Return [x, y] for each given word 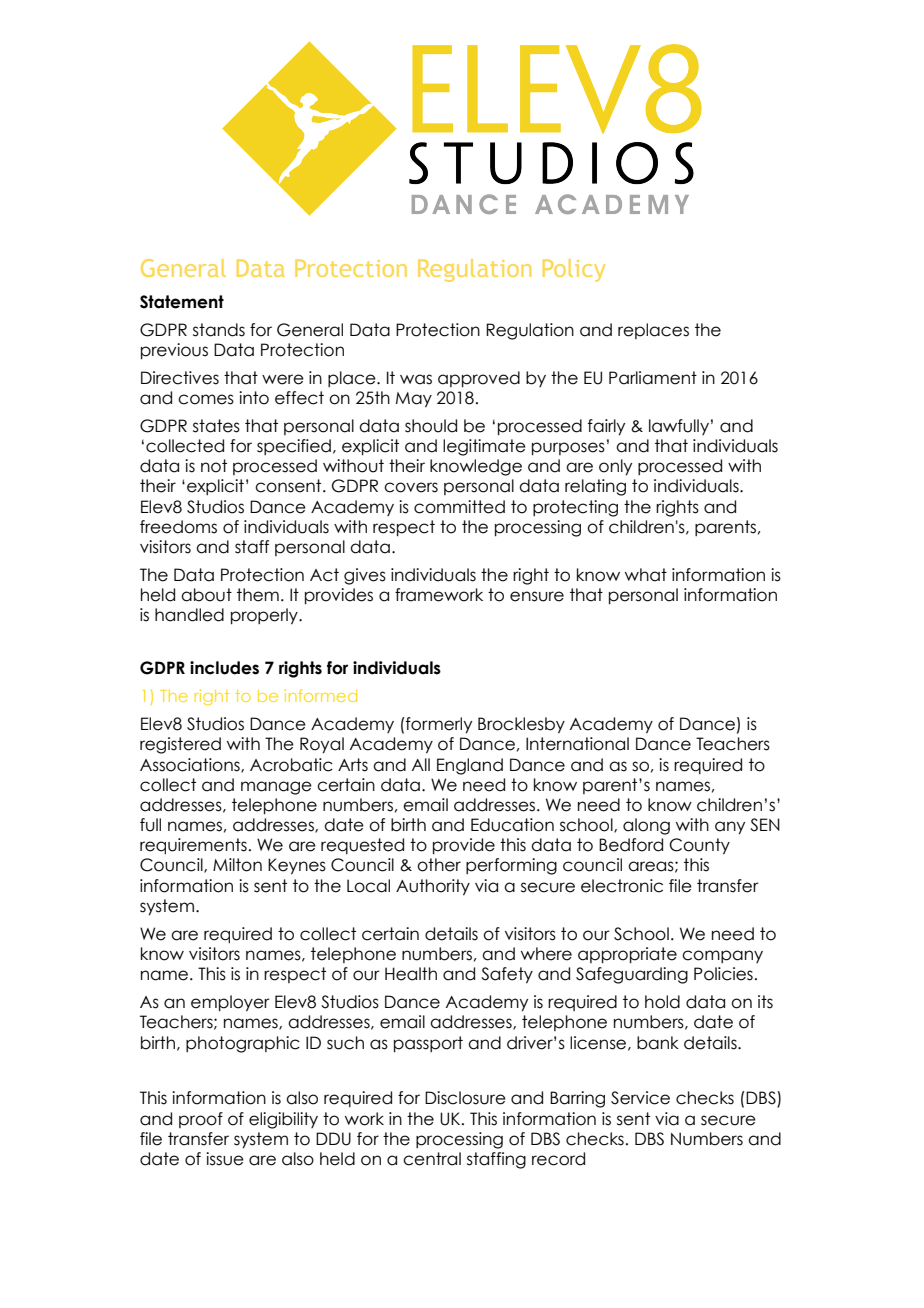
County [700, 846]
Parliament [653, 378]
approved [479, 379]
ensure [537, 596]
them [258, 595]
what [646, 575]
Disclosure [465, 1098]
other [439, 865]
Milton [237, 865]
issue [225, 1159]
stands [219, 330]
